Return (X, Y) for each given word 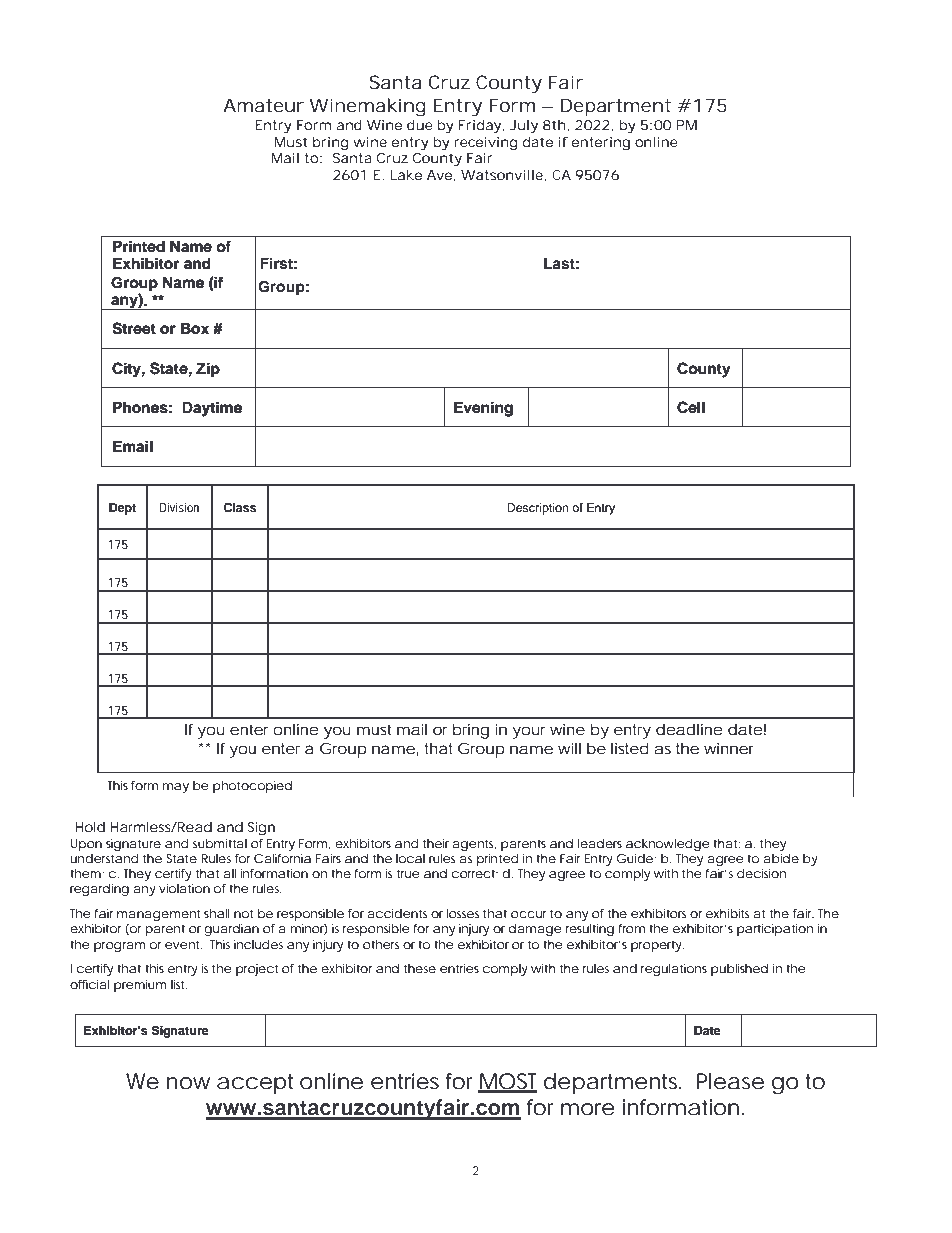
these (420, 968)
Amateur (263, 105)
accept (255, 1084)
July (524, 127)
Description (538, 509)
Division (179, 507)
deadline (689, 729)
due (420, 125)
